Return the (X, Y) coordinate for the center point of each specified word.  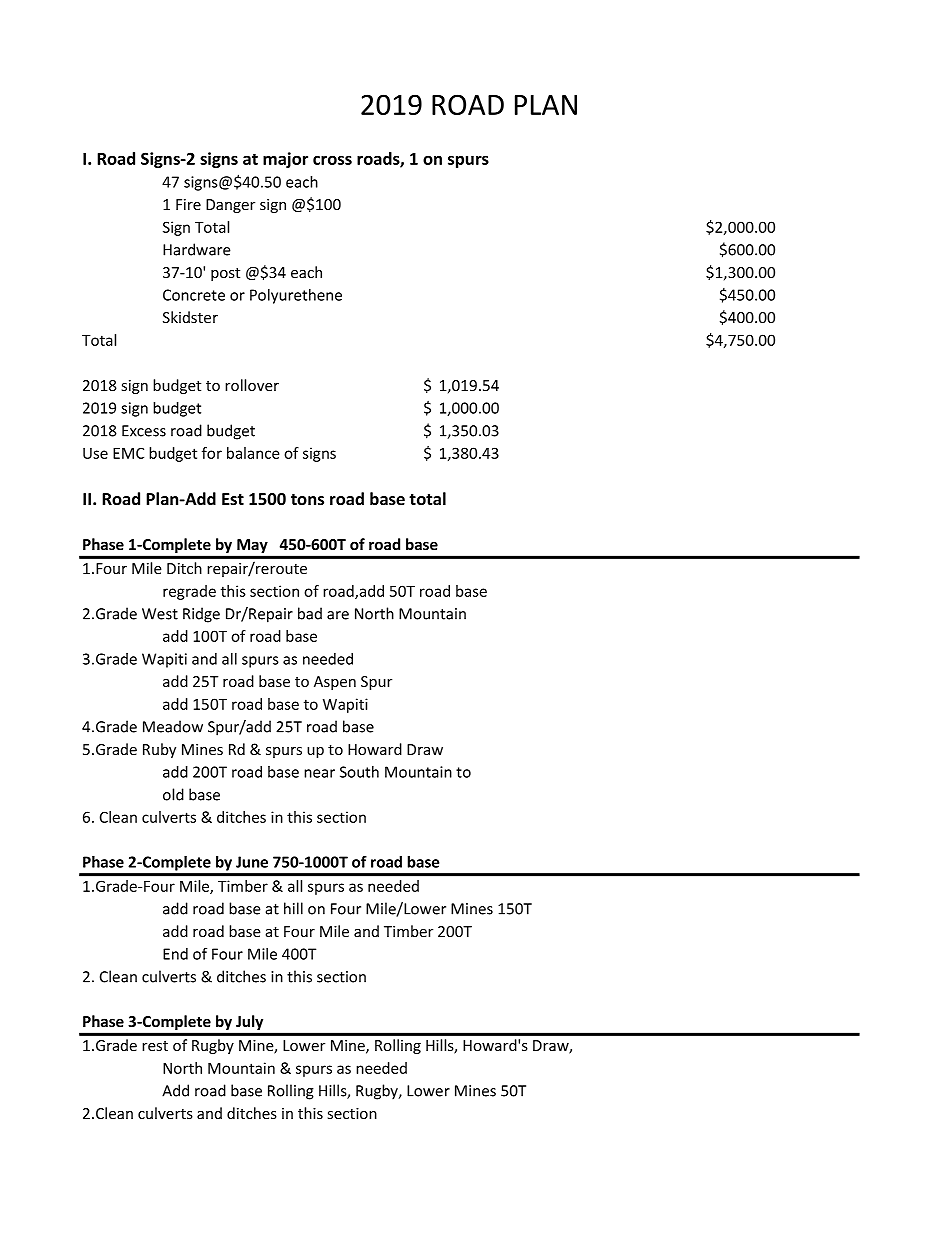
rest (155, 1046)
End (175, 954)
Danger (230, 206)
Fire (188, 204)
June (252, 862)
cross (332, 160)
